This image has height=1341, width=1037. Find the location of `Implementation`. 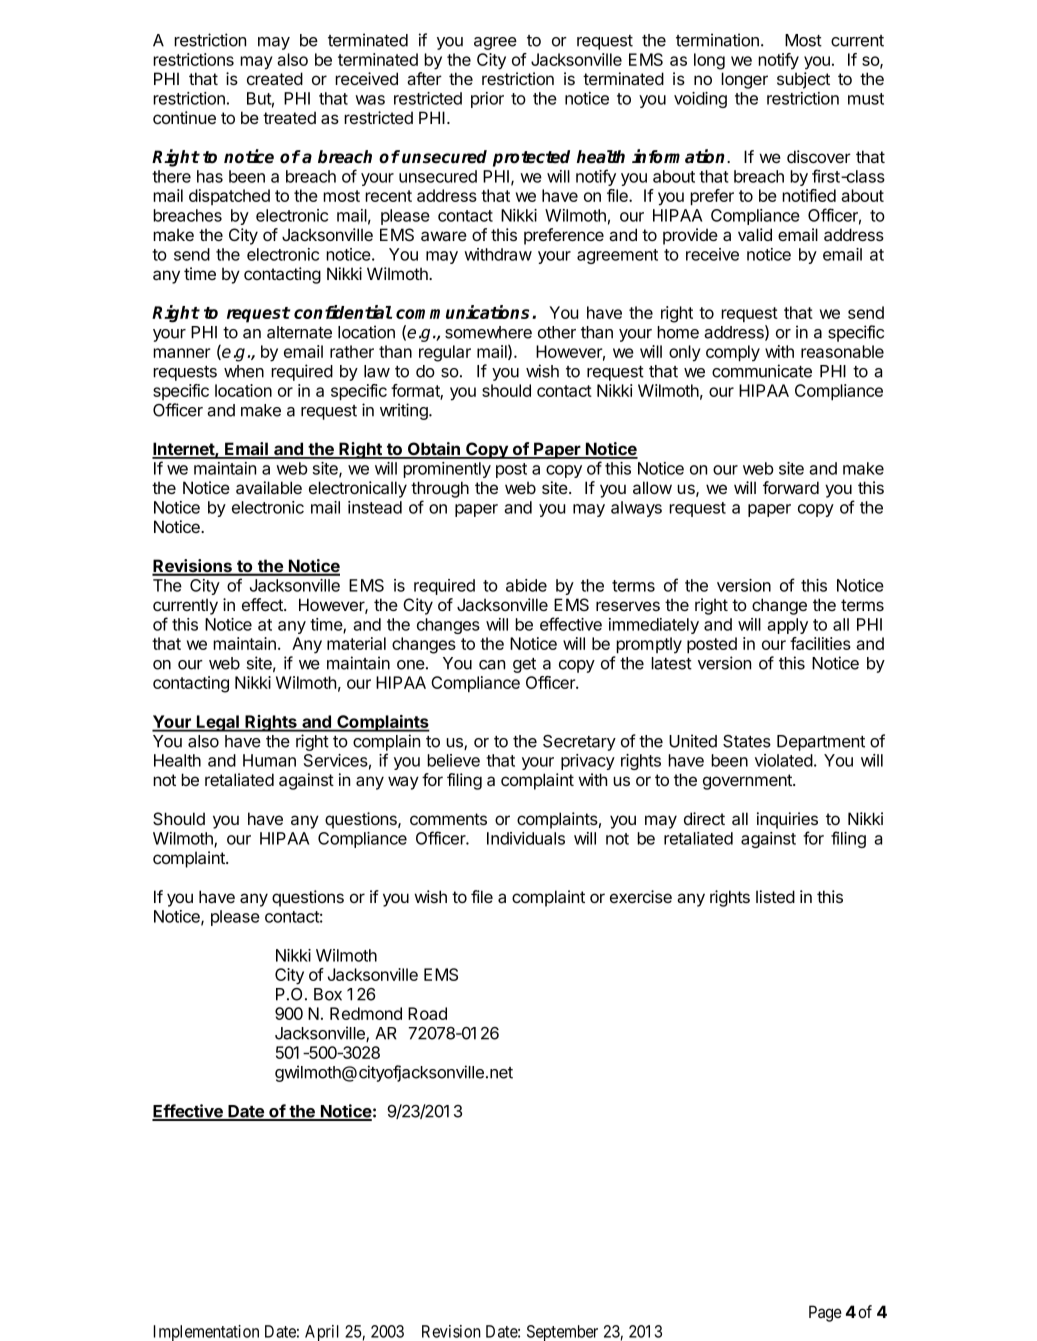

Implementation is located at coordinates (206, 1333).
